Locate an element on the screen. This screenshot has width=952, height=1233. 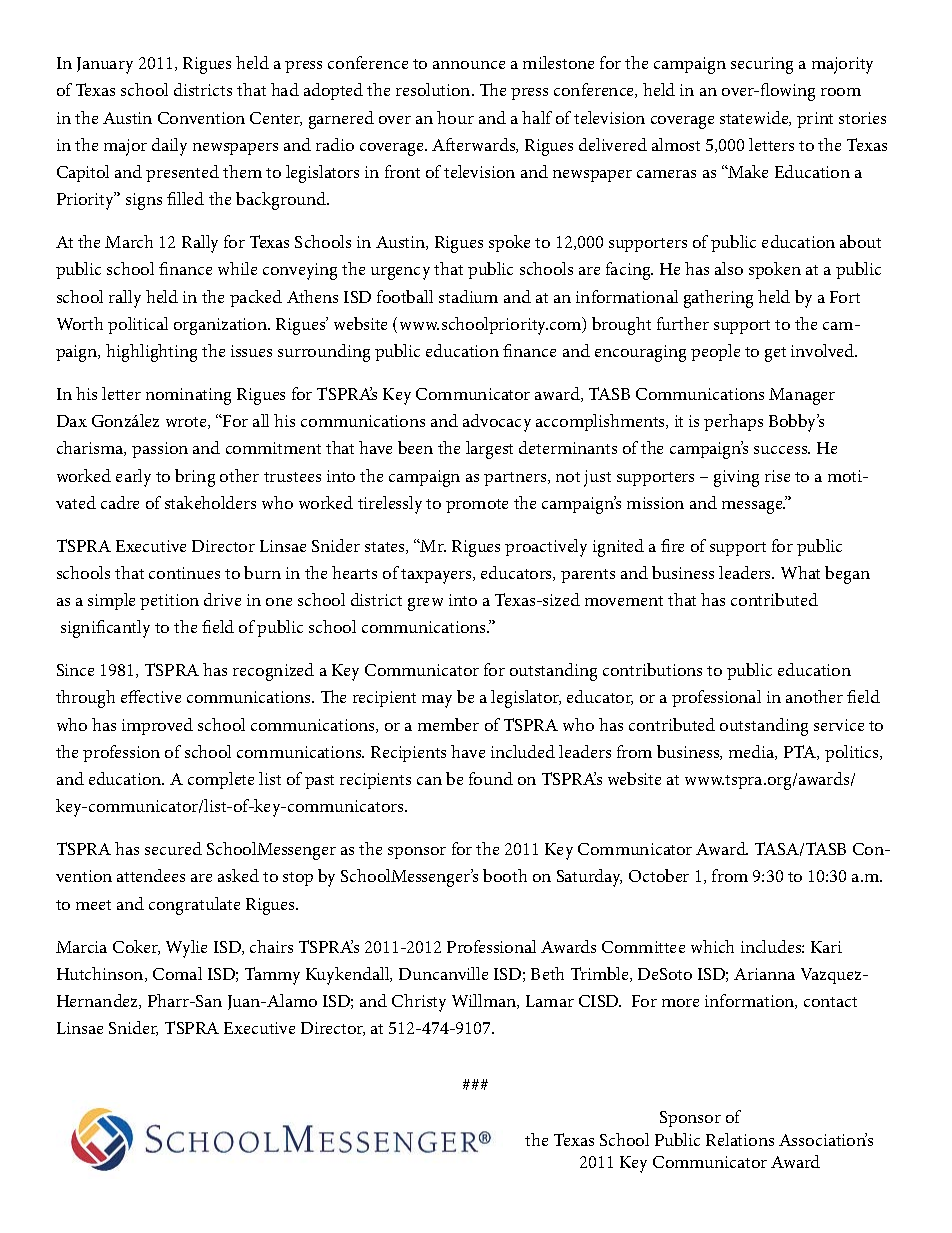
which is located at coordinates (712, 946).
